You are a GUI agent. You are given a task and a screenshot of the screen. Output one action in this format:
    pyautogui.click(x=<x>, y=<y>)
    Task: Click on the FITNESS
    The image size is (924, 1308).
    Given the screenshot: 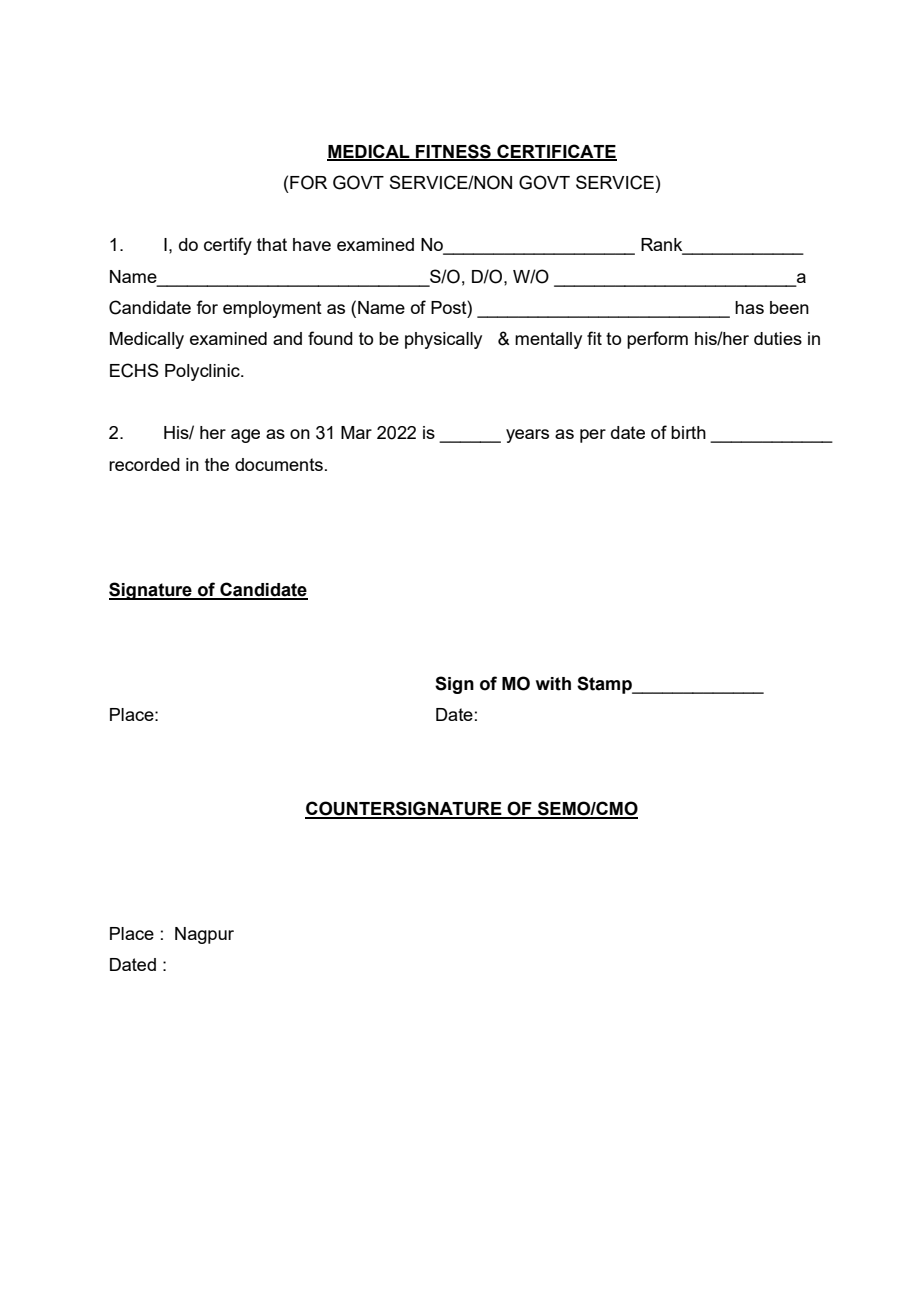 What is the action you would take?
    pyautogui.click(x=453, y=152)
